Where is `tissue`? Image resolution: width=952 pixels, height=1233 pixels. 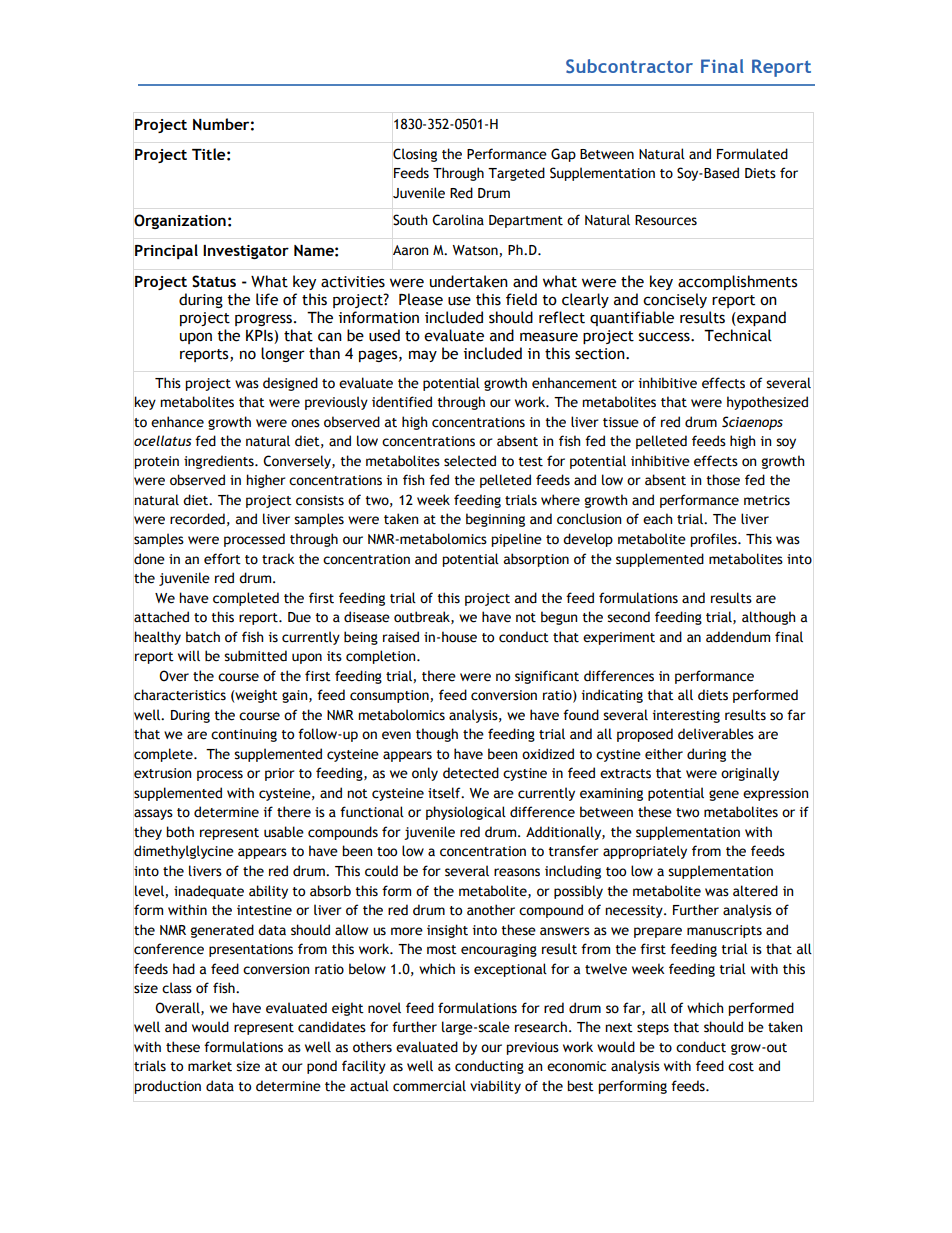
tissue is located at coordinates (621, 422).
